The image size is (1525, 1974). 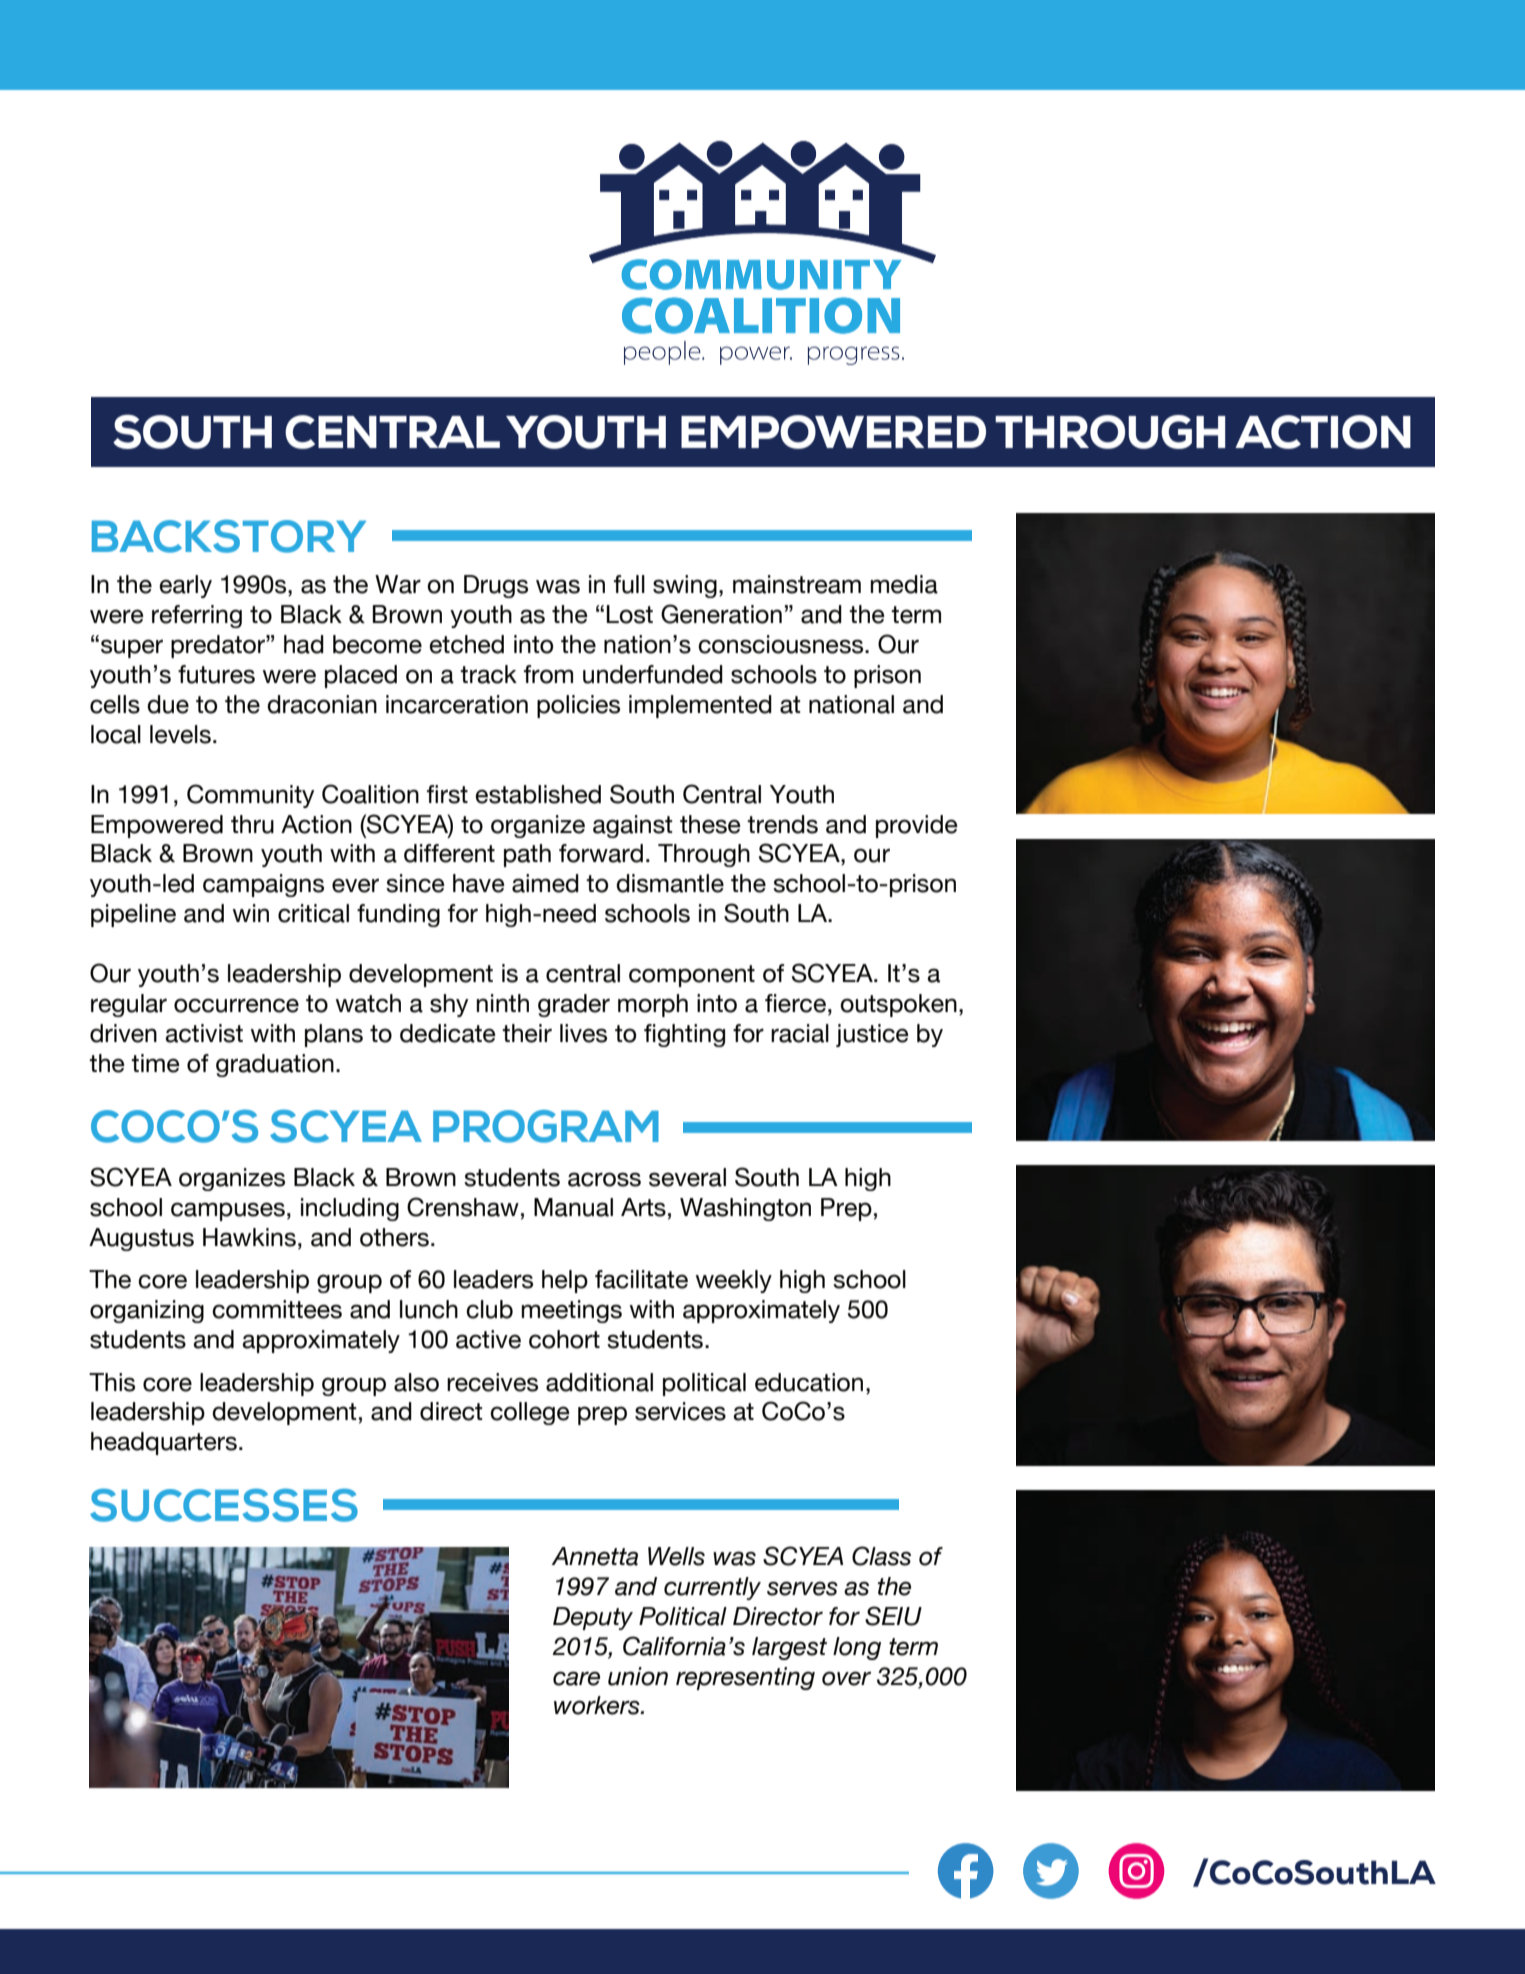 I want to click on early, so click(x=185, y=586).
